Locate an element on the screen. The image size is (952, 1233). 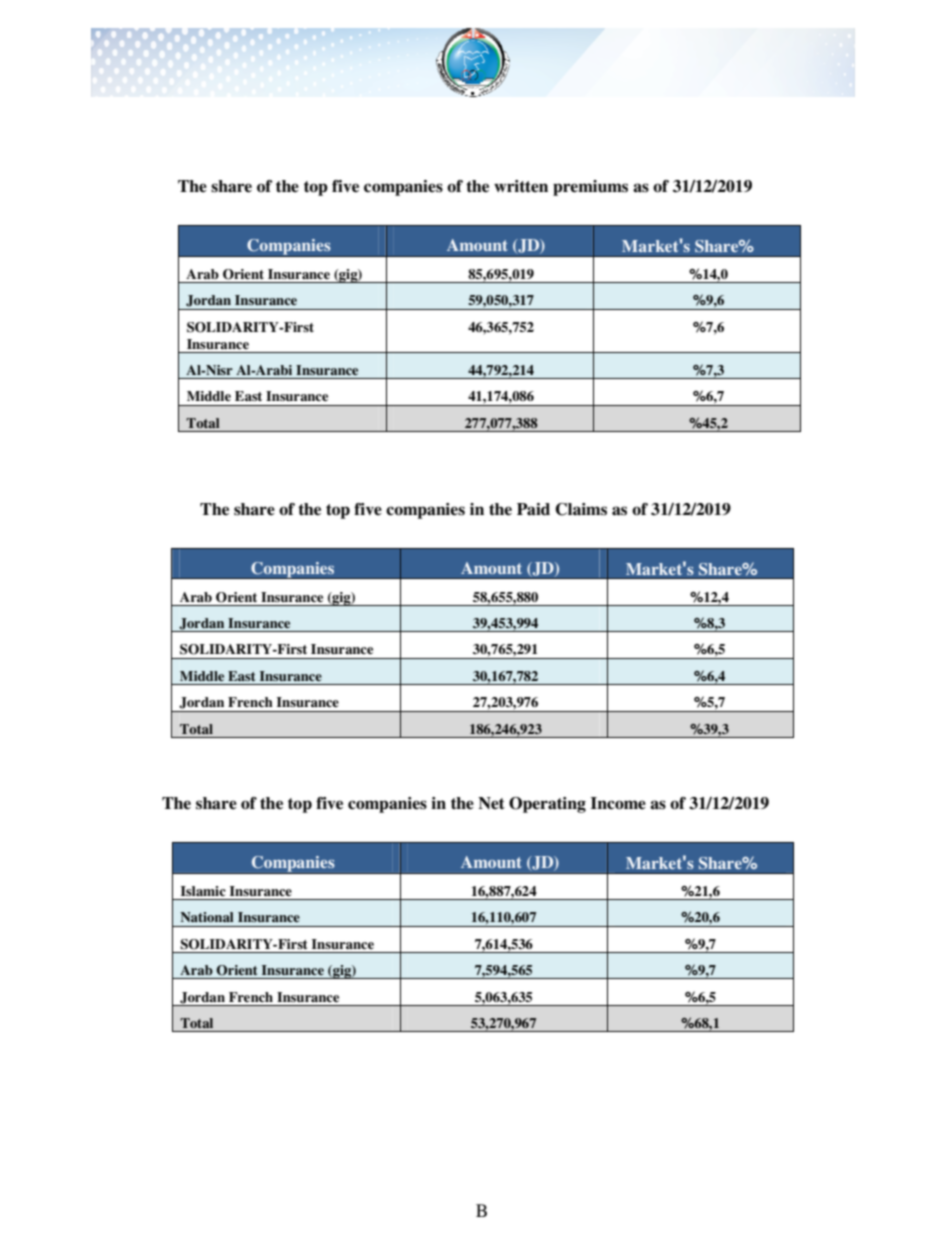
Islamic is located at coordinates (203, 891).
